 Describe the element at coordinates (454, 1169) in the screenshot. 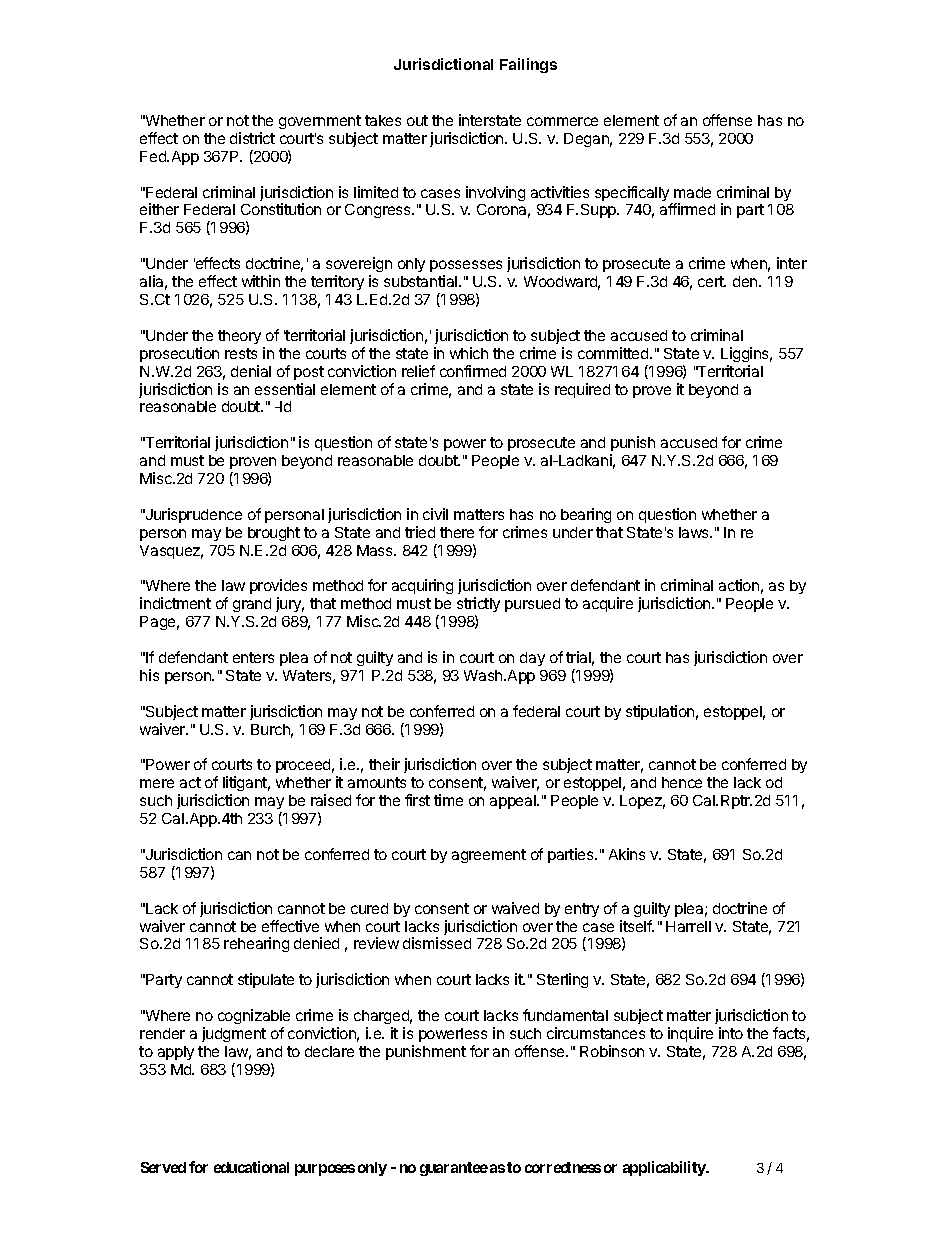

I see `guarantee` at that location.
